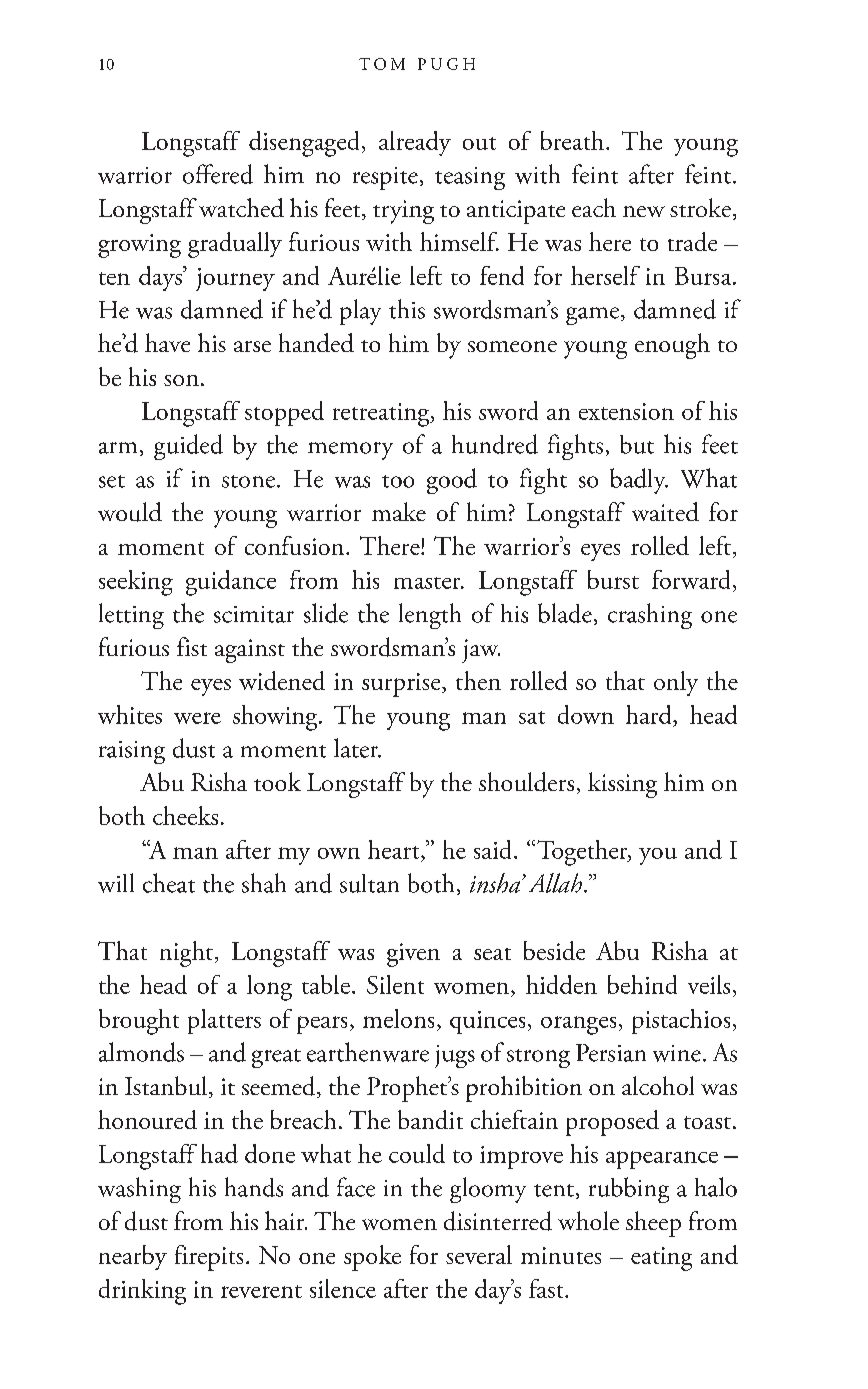  Describe the element at coordinates (639, 481) in the screenshot. I see `badly` at that location.
